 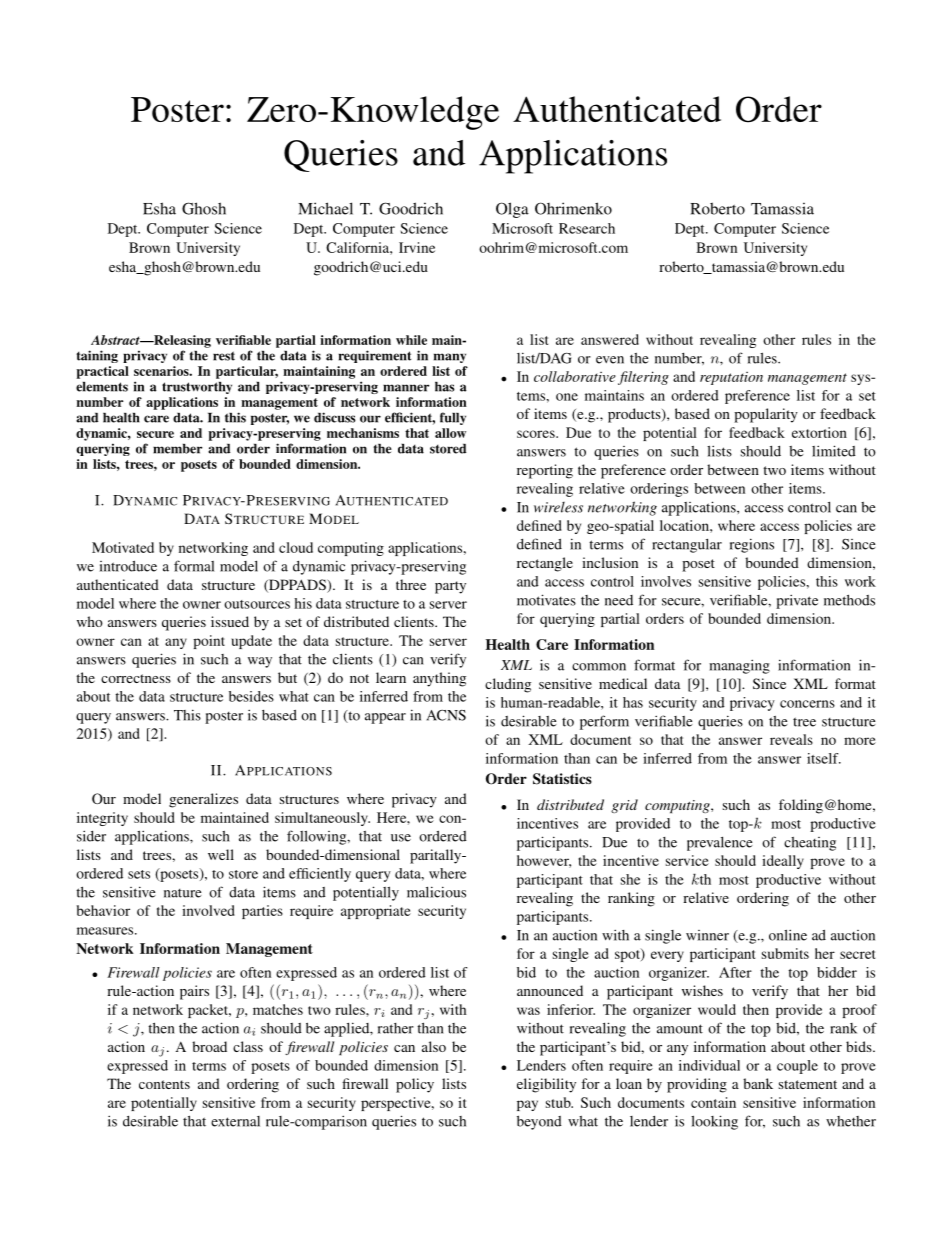 What do you see at coordinates (325, 208) in the screenshot?
I see `Michael` at bounding box center [325, 208].
